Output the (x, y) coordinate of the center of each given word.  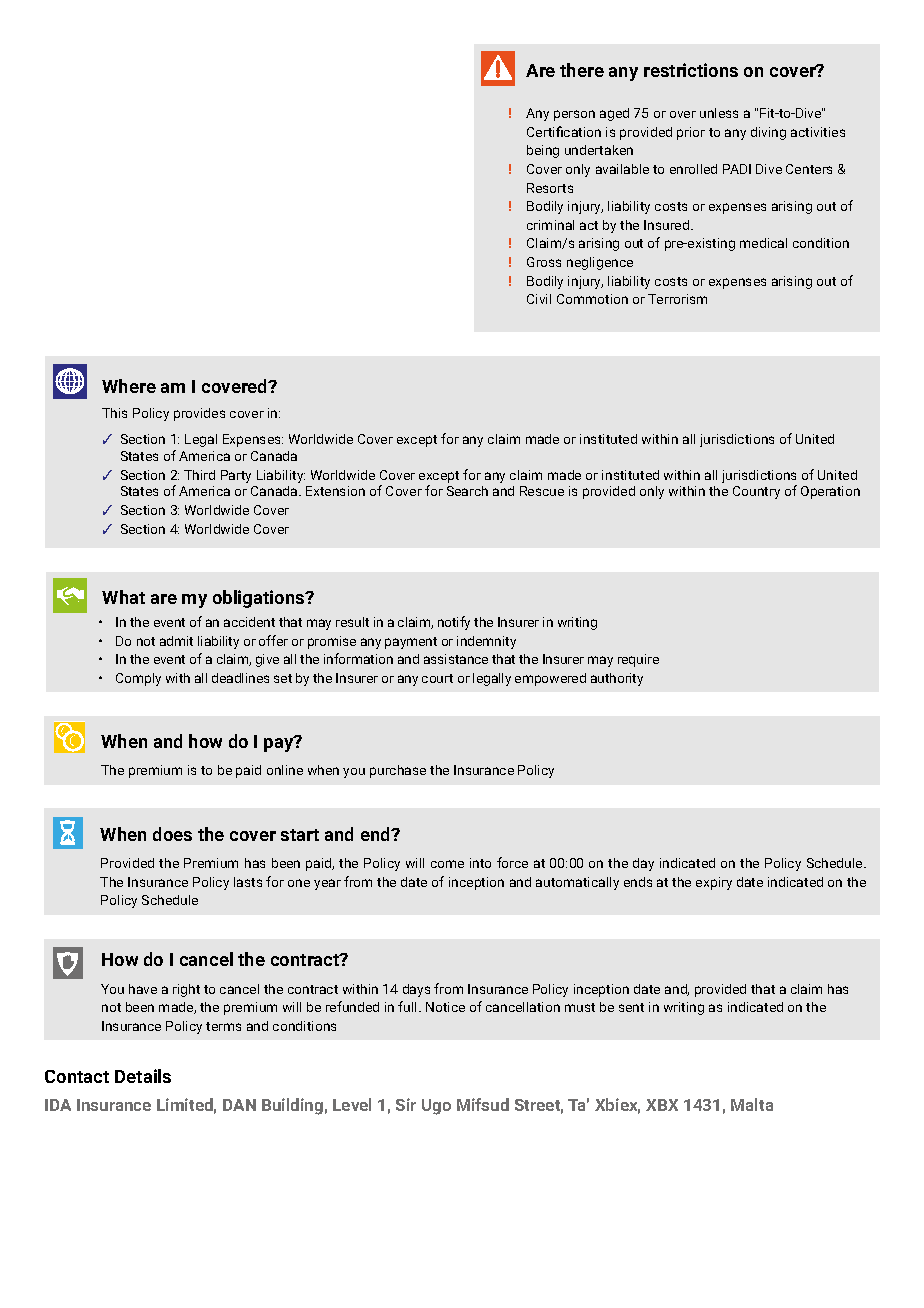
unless (719, 113)
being (543, 151)
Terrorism (677, 299)
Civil (539, 299)
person (574, 115)
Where (129, 386)
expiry (714, 883)
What (123, 597)
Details (143, 1076)
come (447, 864)
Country (756, 492)
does (172, 834)
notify (454, 623)
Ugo (436, 1107)
